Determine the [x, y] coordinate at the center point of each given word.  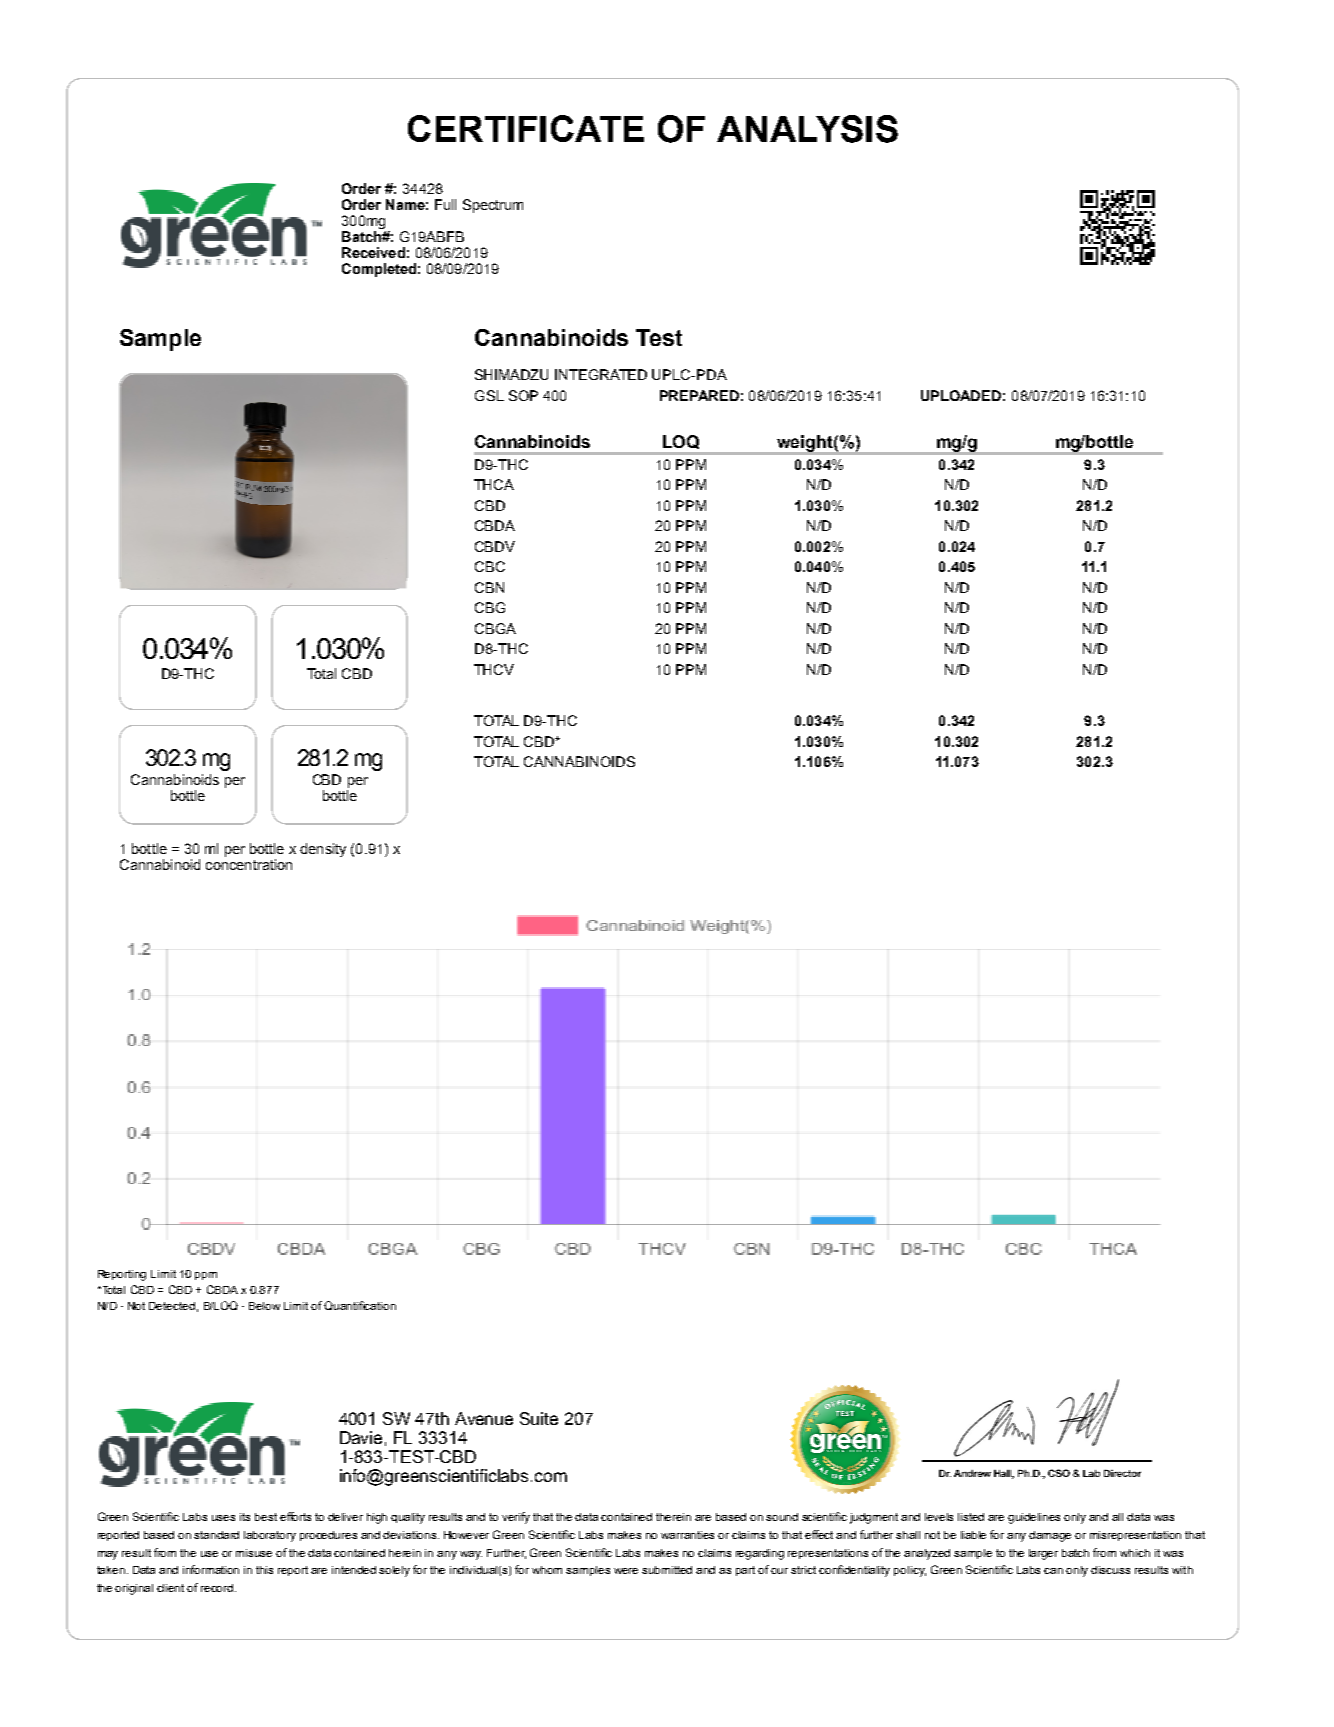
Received [373, 252]
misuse [254, 1553]
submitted [667, 1570]
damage [1050, 1536]
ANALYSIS [807, 129]
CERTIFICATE [526, 128]
